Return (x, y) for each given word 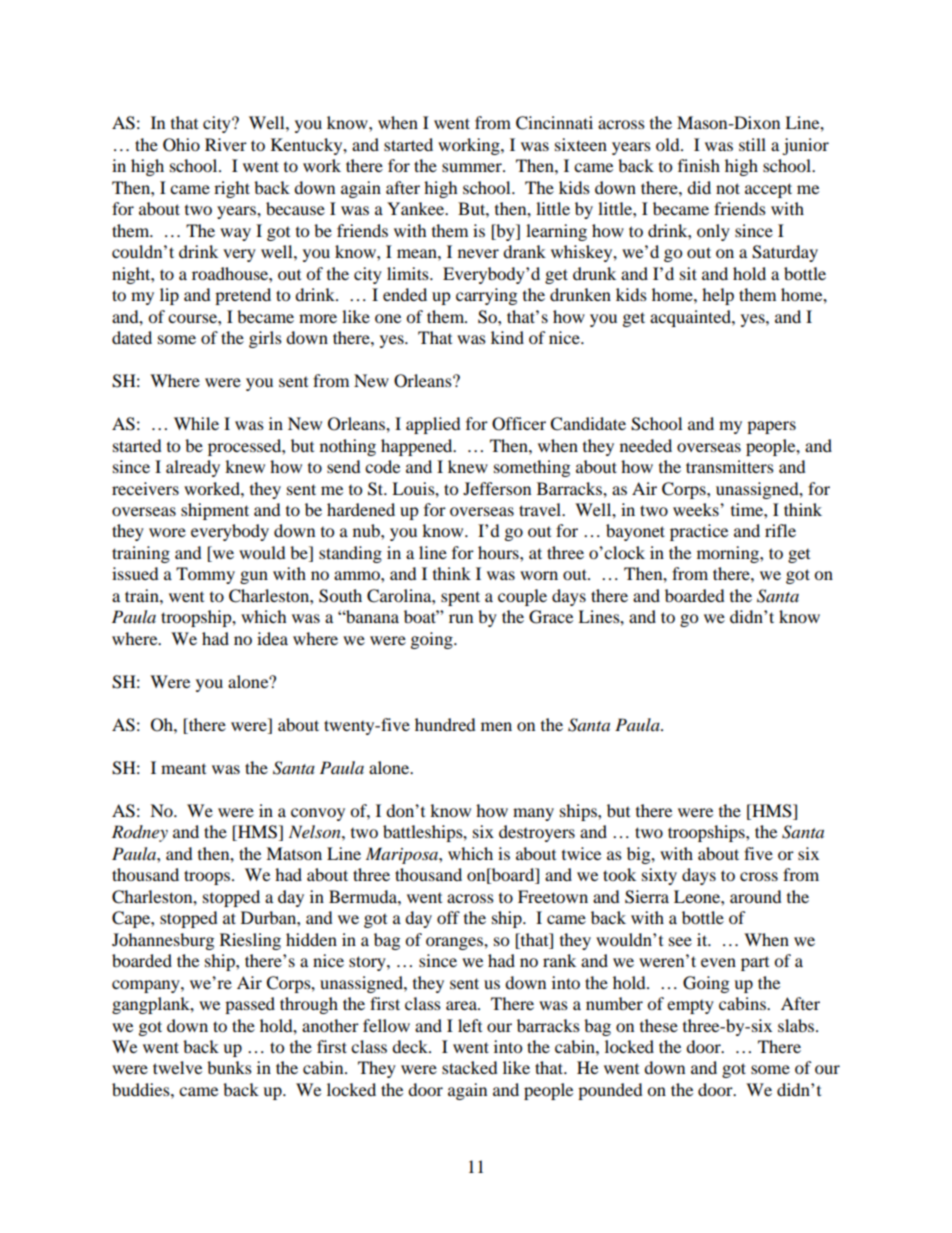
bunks (229, 1067)
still (752, 144)
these (659, 1025)
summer (473, 167)
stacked (470, 1067)
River (226, 144)
